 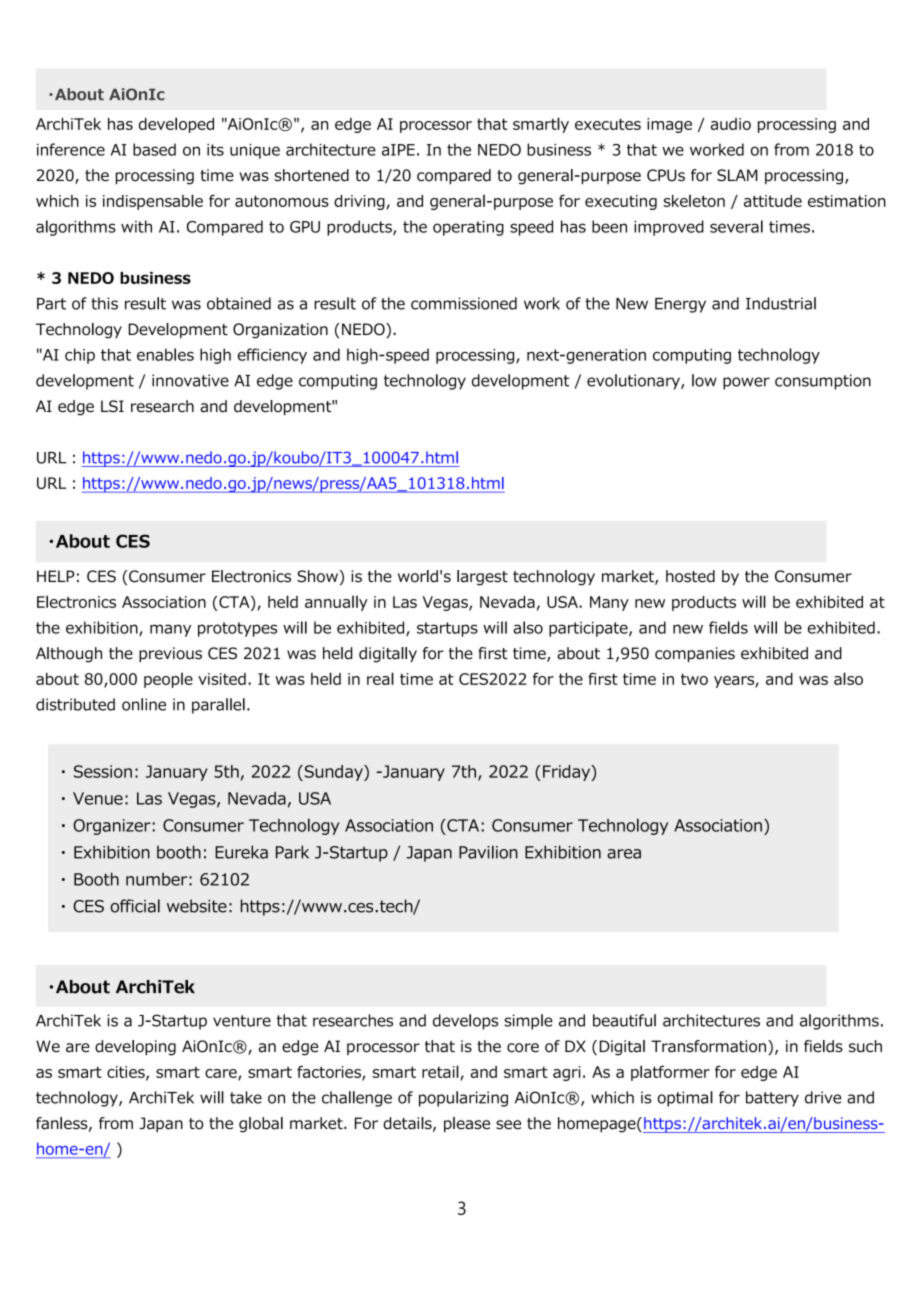 What do you see at coordinates (127, 1073) in the document?
I see `cities` at bounding box center [127, 1073].
